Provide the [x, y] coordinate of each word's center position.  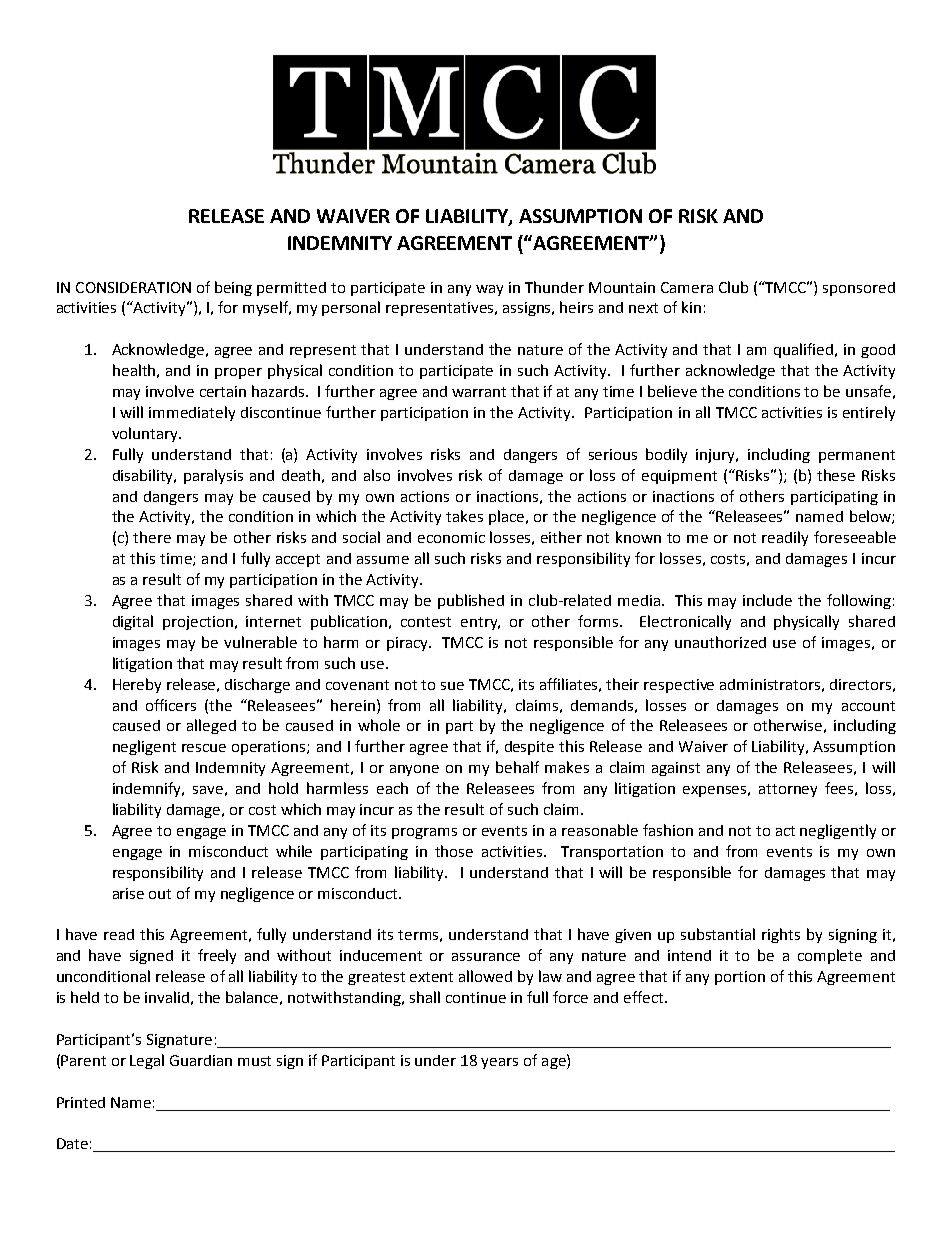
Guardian [201, 1060]
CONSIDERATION [133, 287]
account [868, 706]
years [499, 1063]
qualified [805, 350]
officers [171, 705]
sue [452, 686]
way [489, 290]
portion [740, 978]
